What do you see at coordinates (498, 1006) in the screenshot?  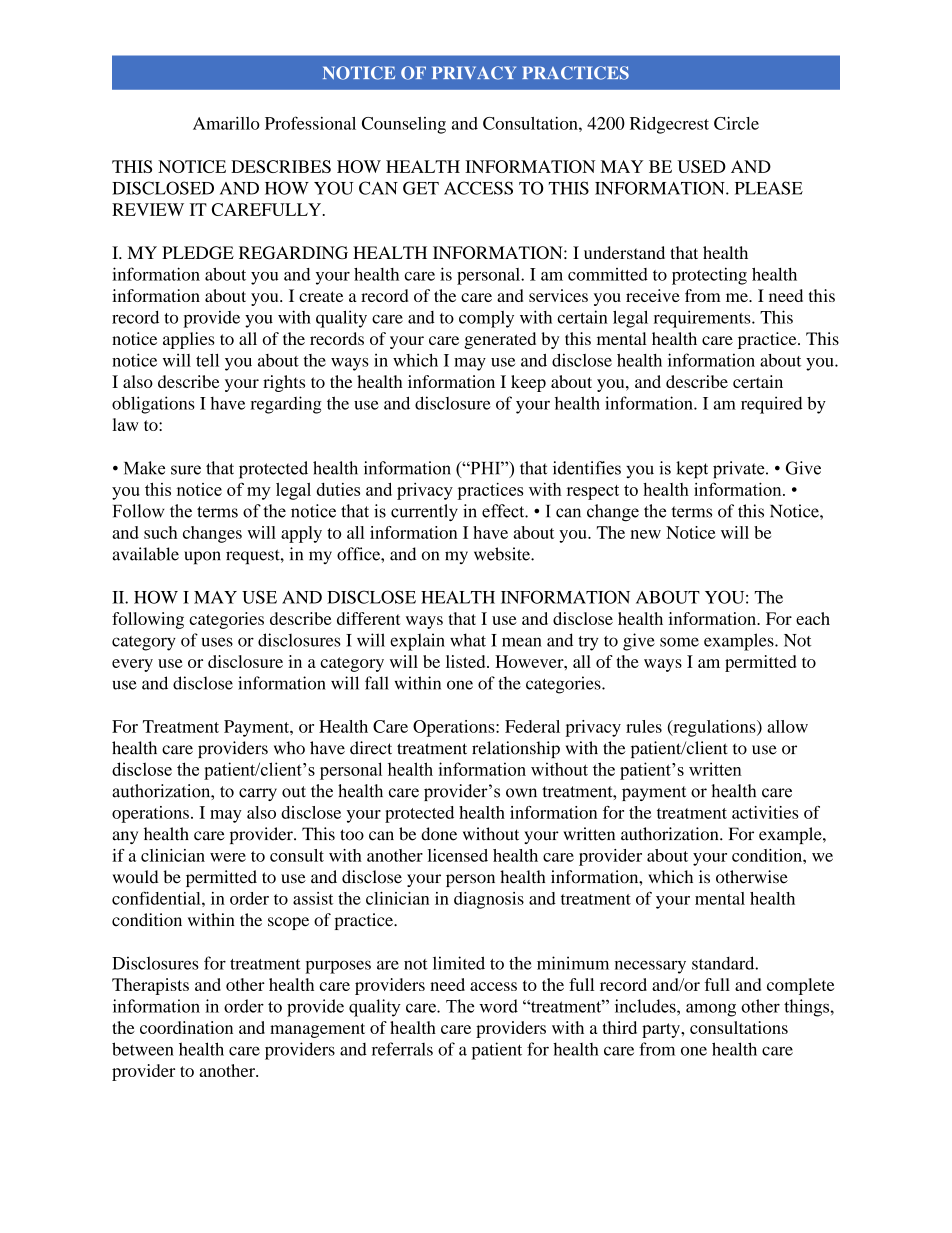 I see `word` at bounding box center [498, 1006].
